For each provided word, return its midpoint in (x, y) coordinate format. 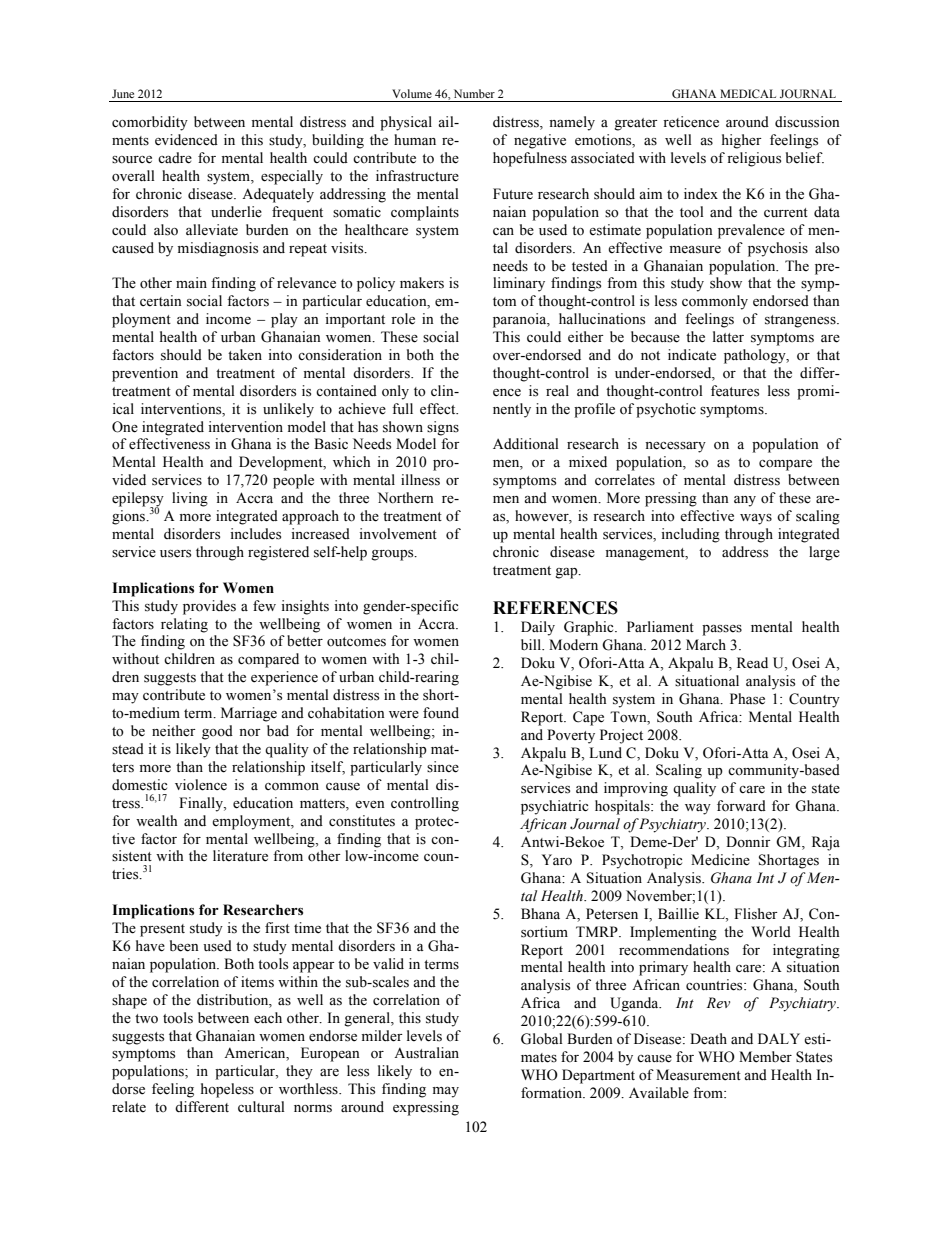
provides (209, 607)
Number (474, 93)
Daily (538, 628)
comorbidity (150, 123)
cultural (261, 1106)
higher (742, 141)
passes (722, 630)
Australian (426, 1053)
